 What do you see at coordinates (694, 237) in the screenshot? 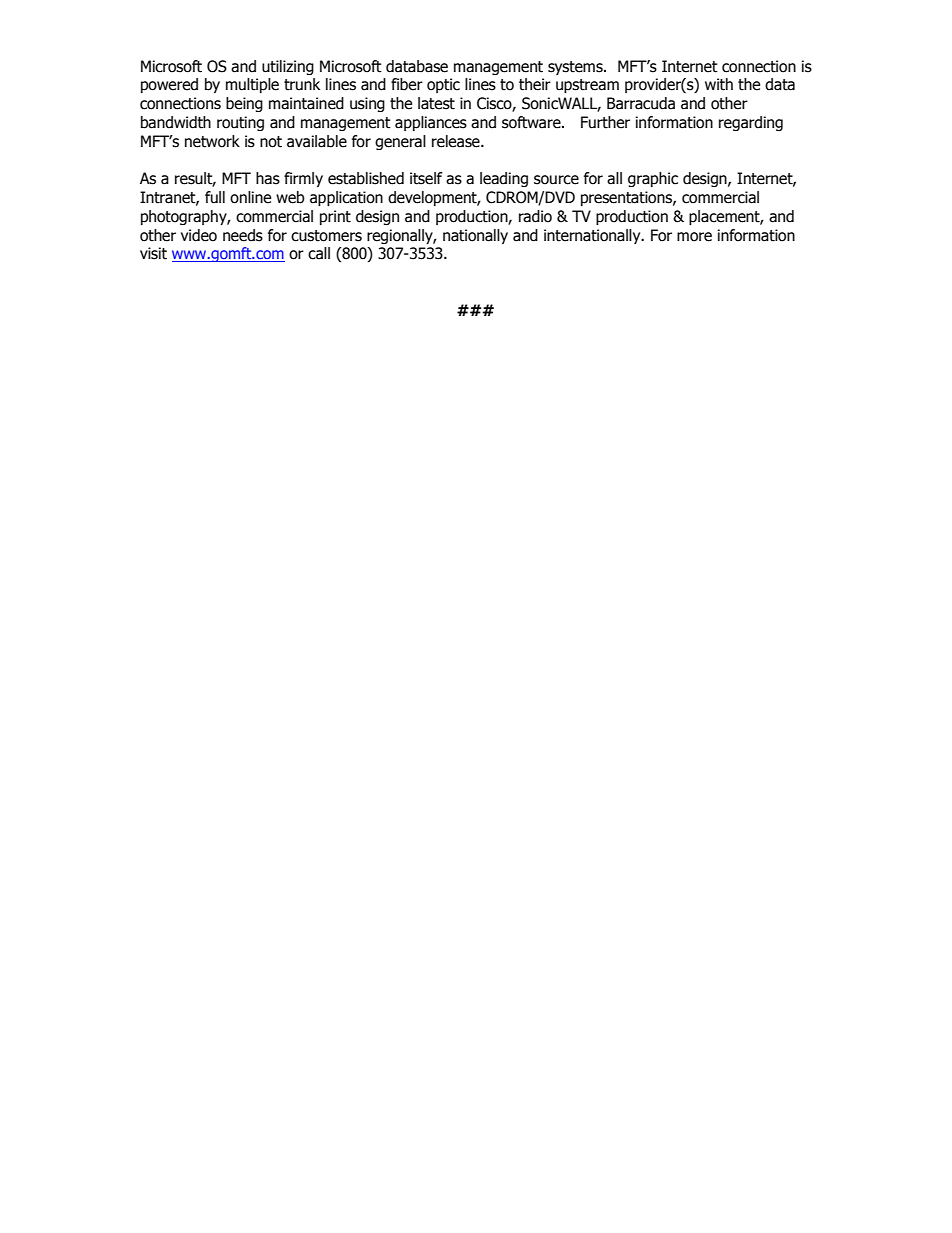
I see `more` at bounding box center [694, 237].
